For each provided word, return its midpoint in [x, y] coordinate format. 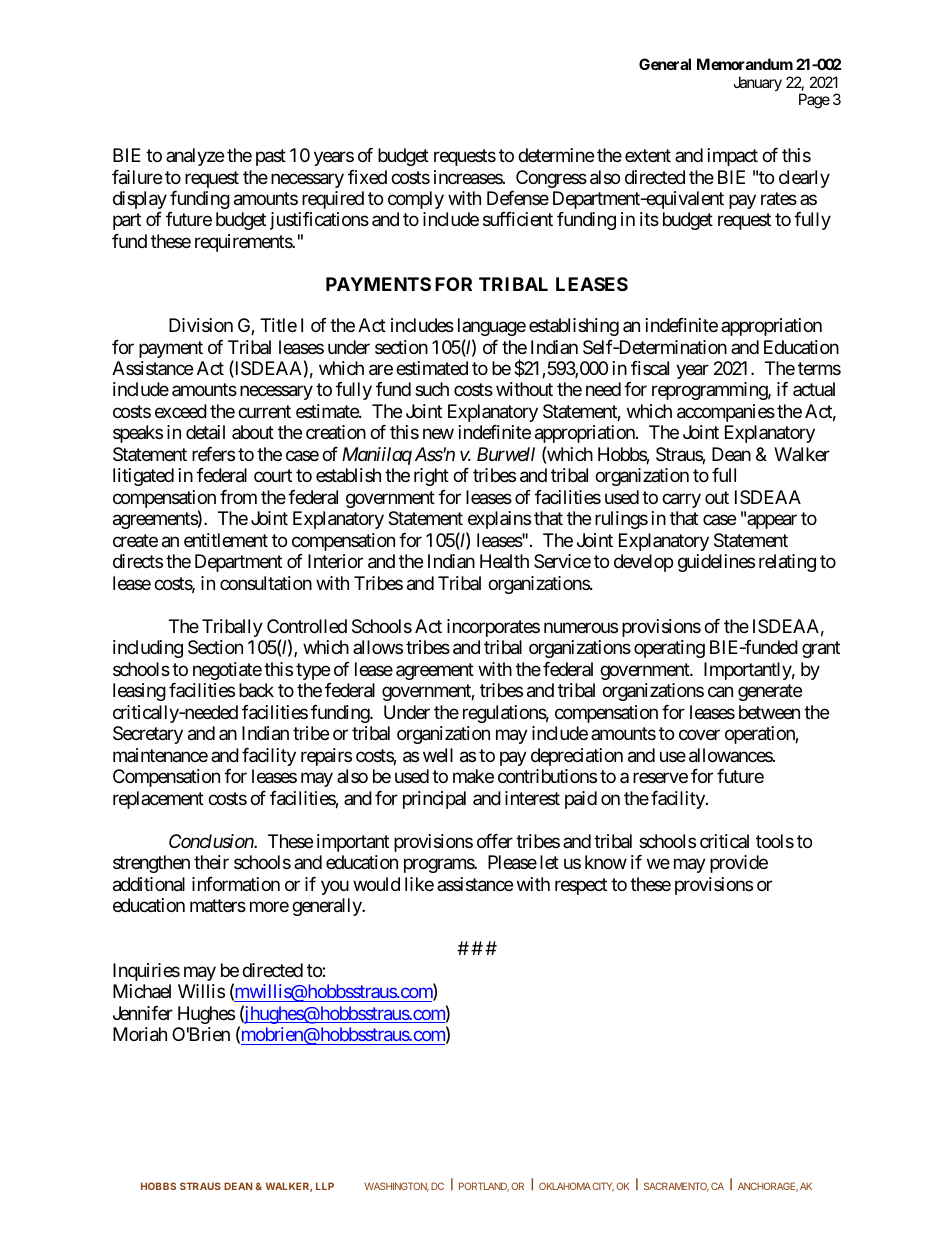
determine [556, 155]
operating [669, 649]
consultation [266, 583]
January [757, 83]
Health [504, 561]
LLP [325, 1186]
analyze [195, 157]
